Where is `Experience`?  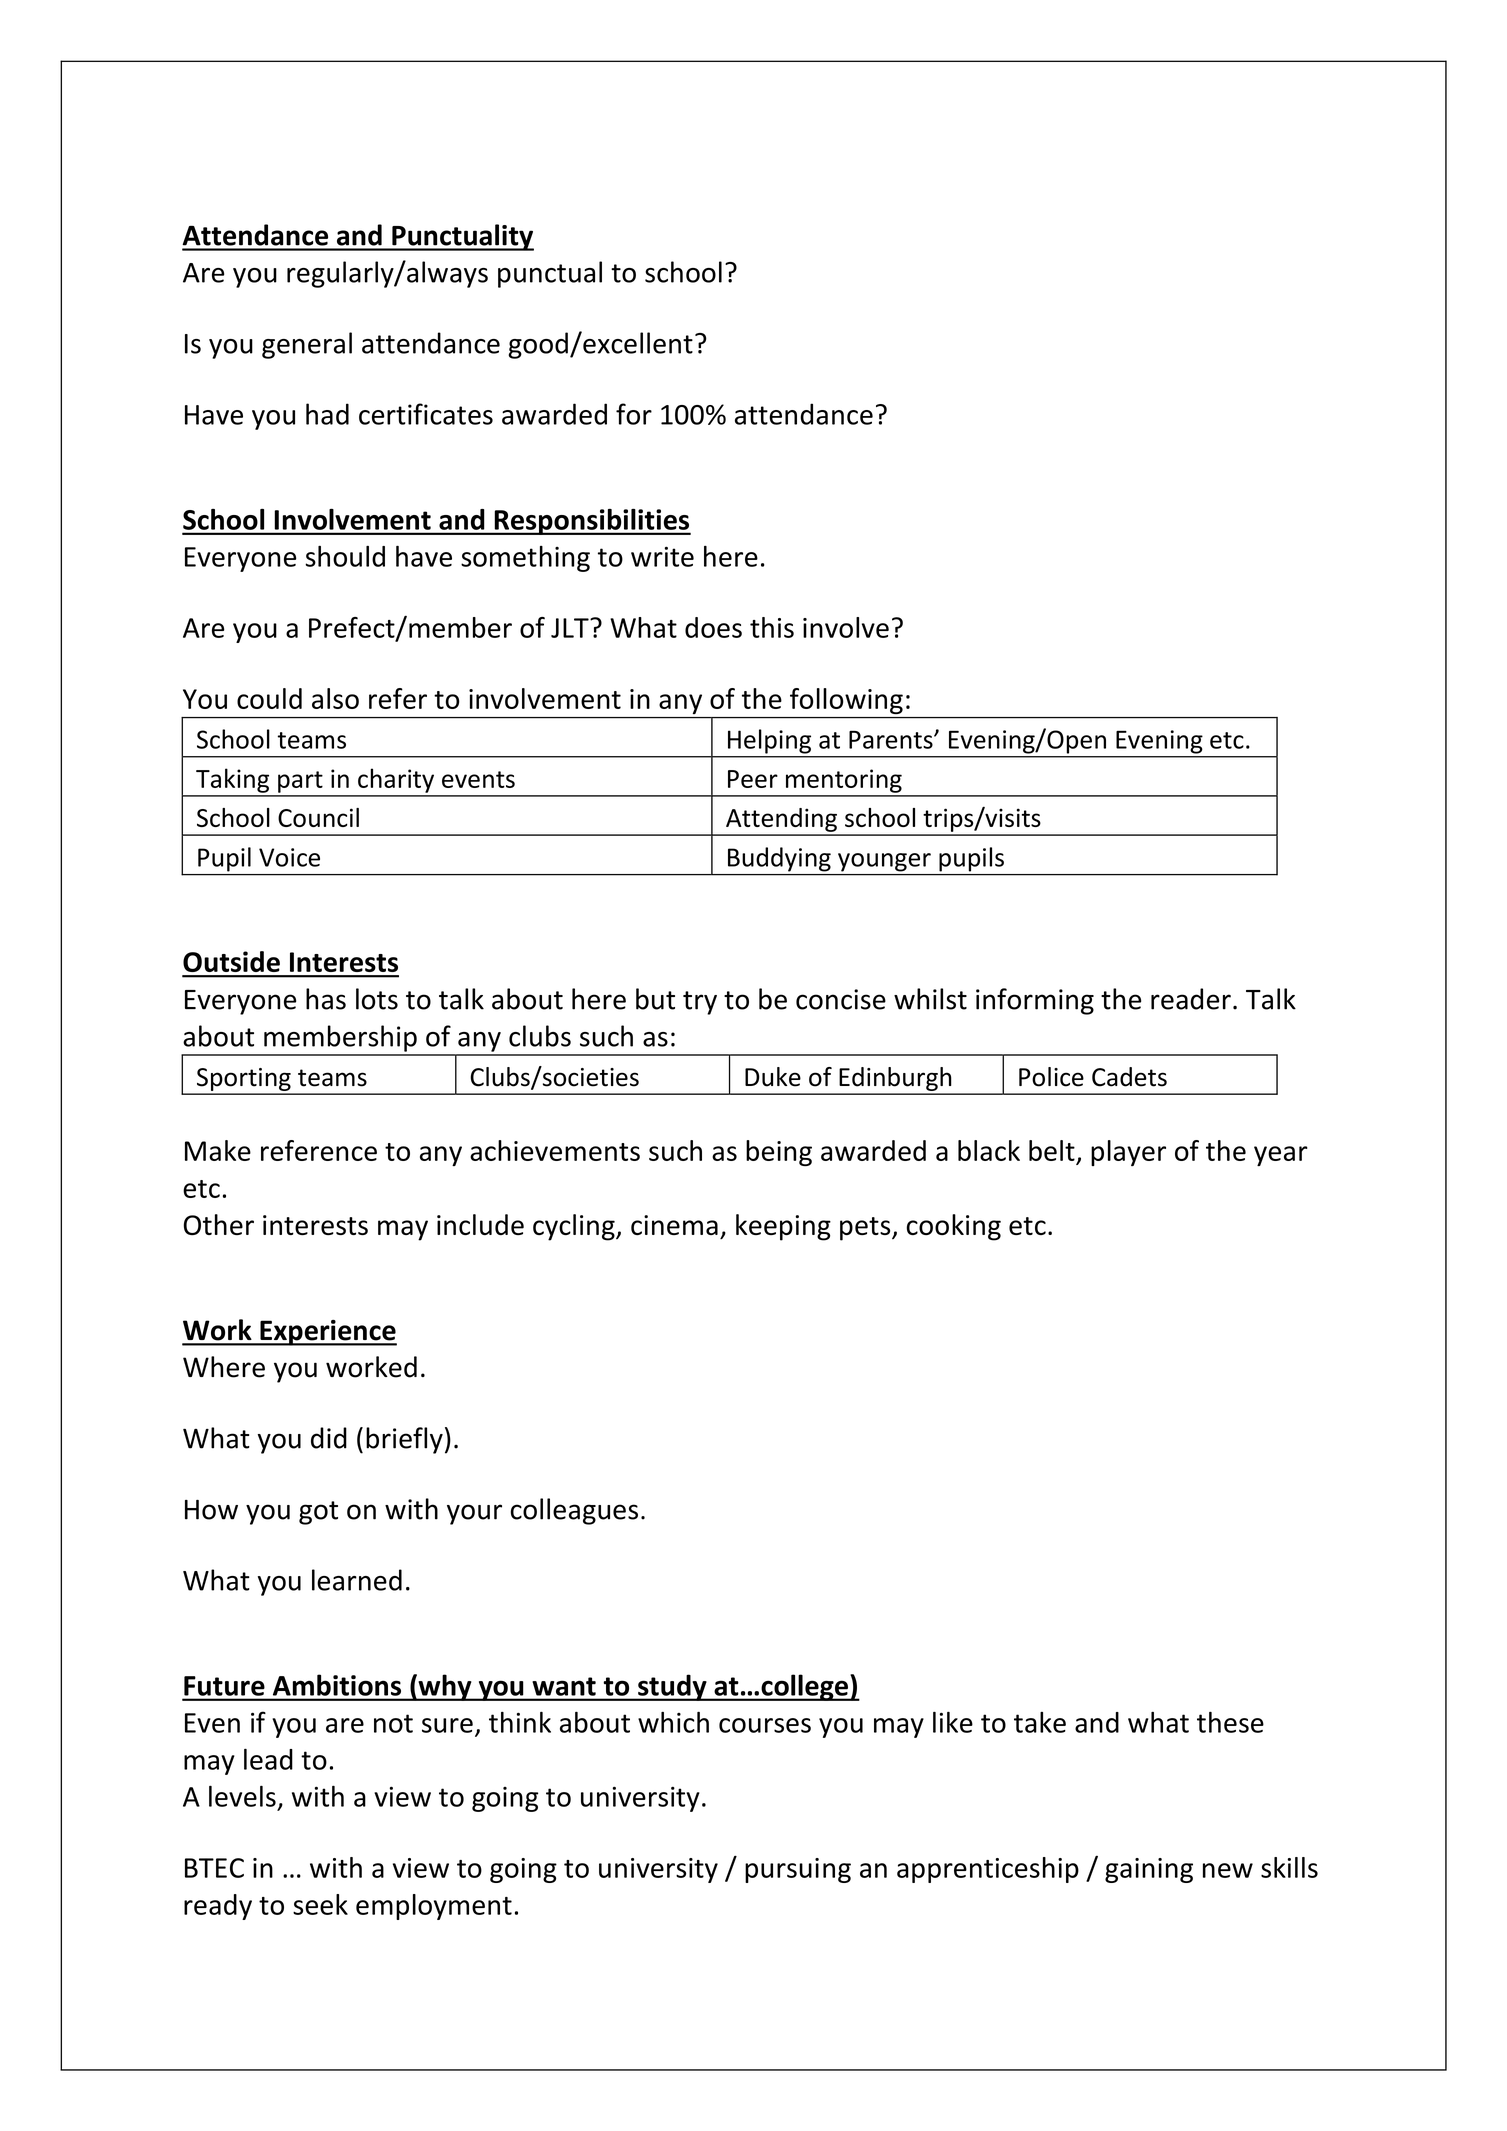
Experience is located at coordinates (327, 1333).
